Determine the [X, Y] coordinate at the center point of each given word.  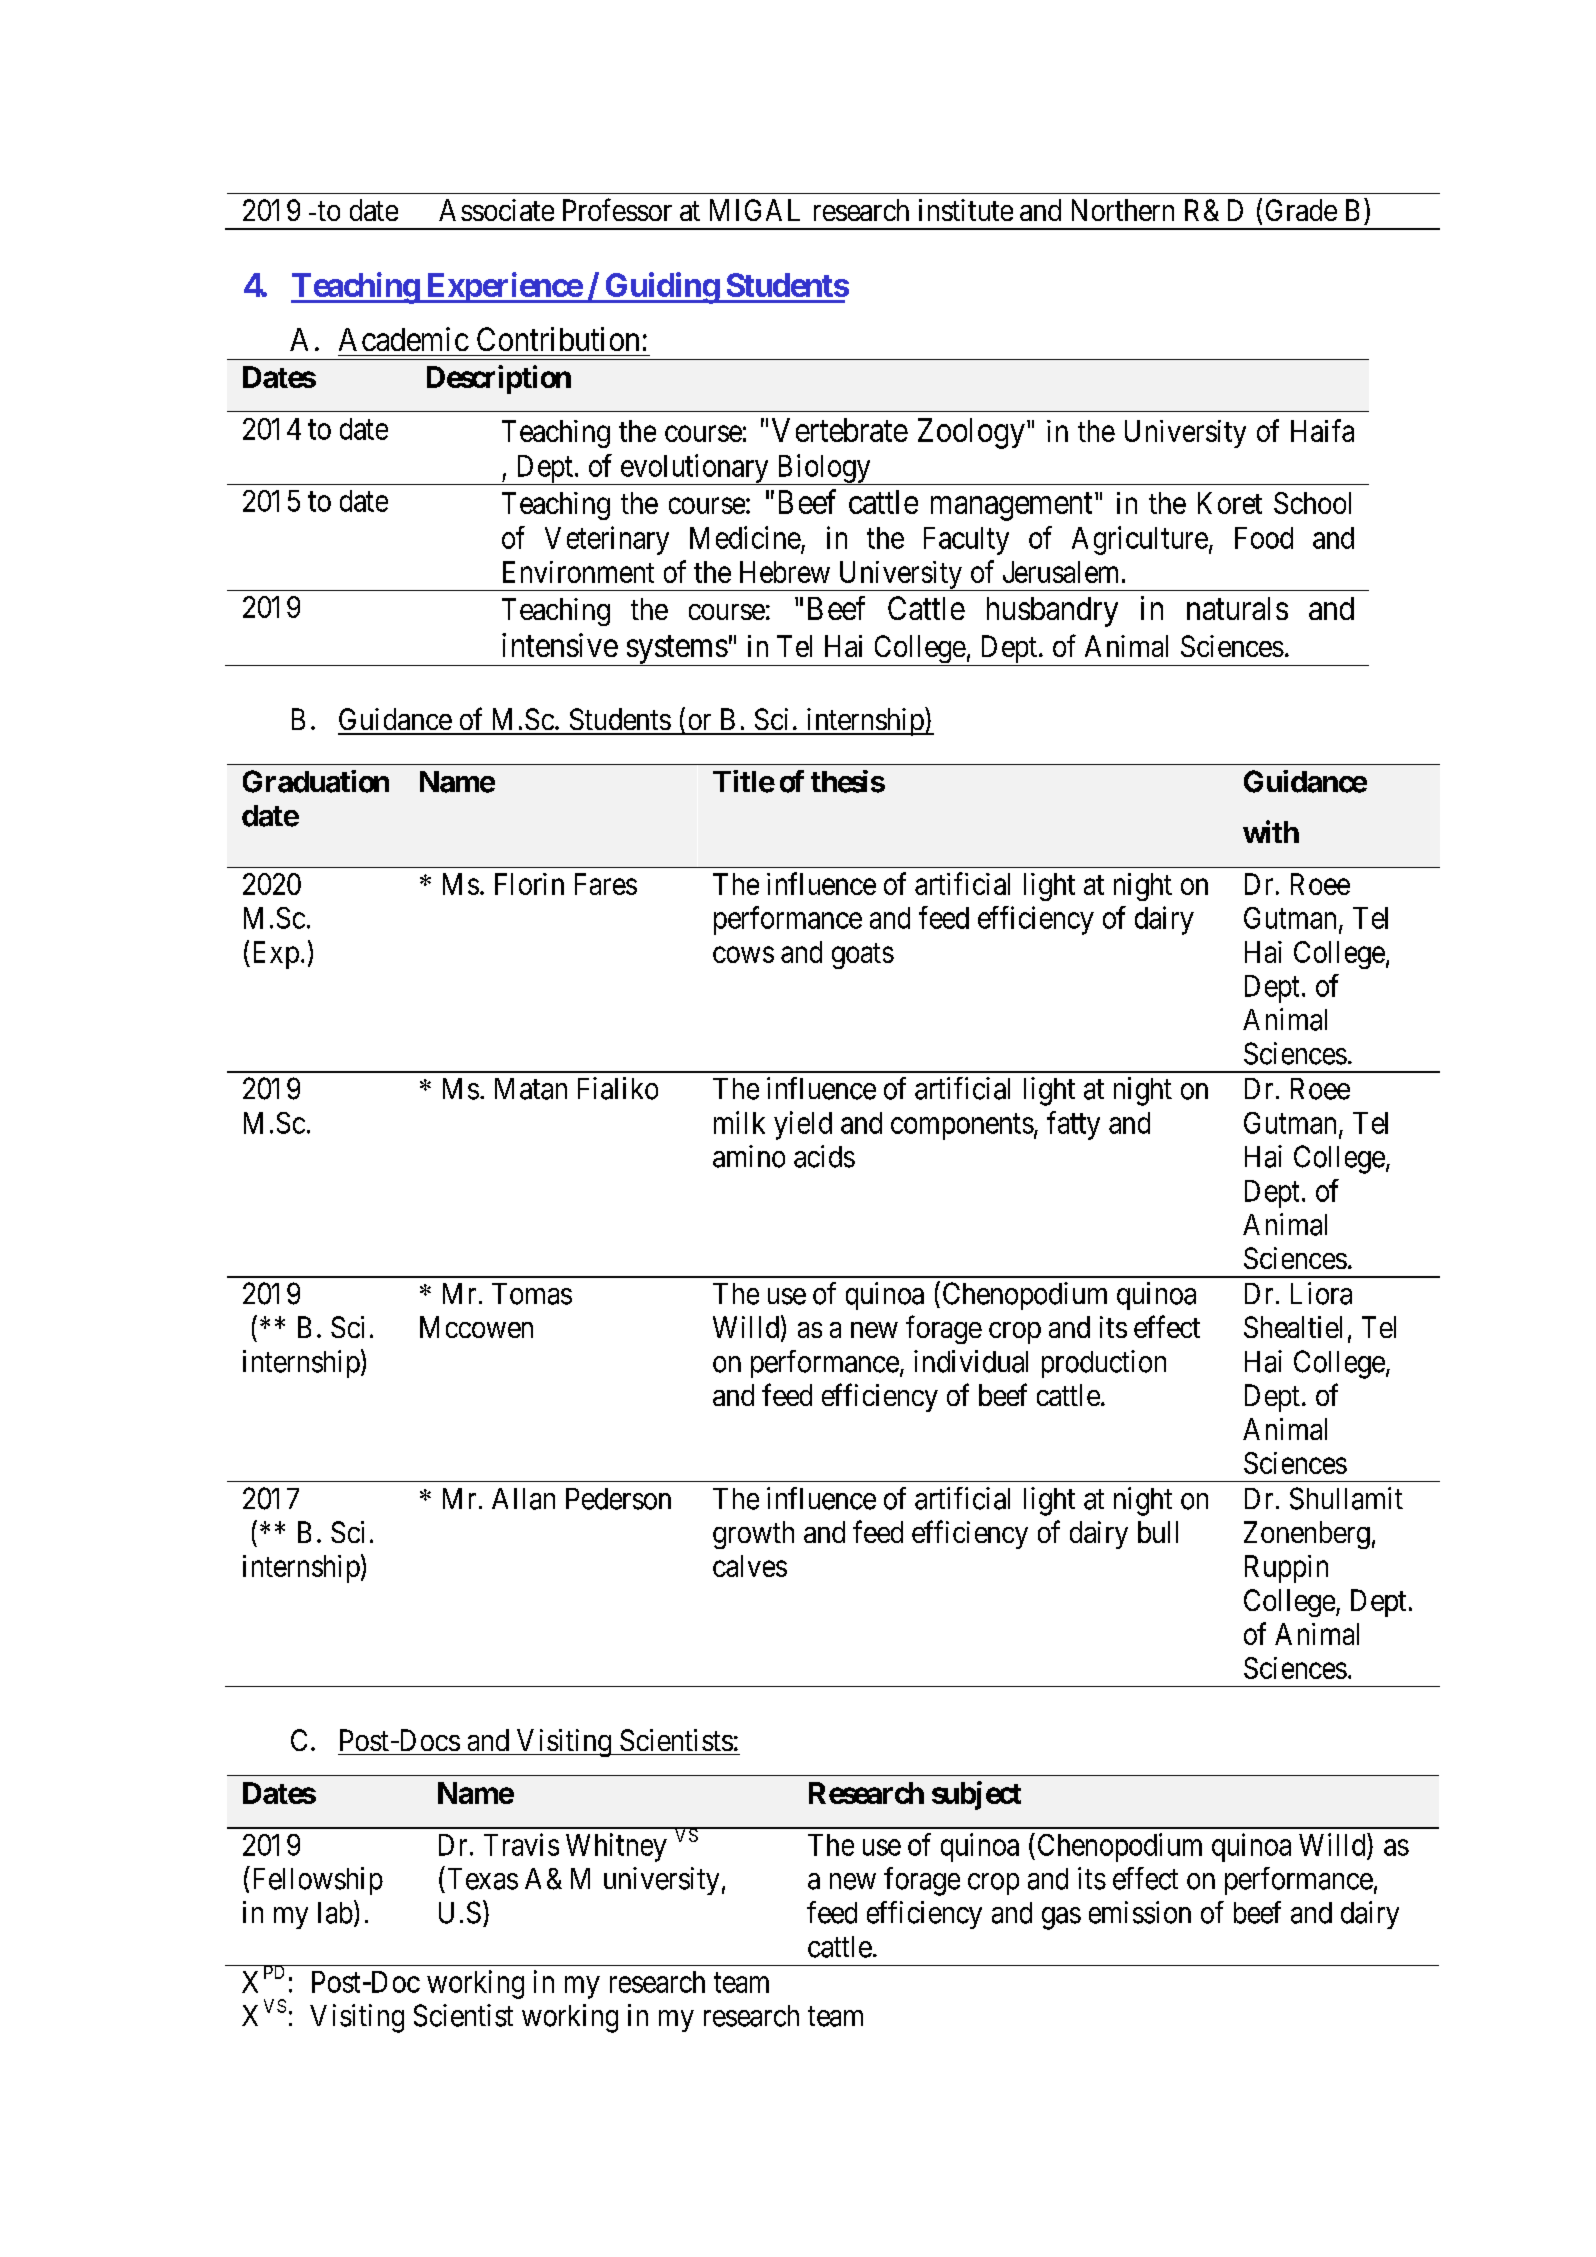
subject [976, 1795]
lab [335, 1913]
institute [966, 210]
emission [1140, 1912]
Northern [1123, 210]
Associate [496, 210]
